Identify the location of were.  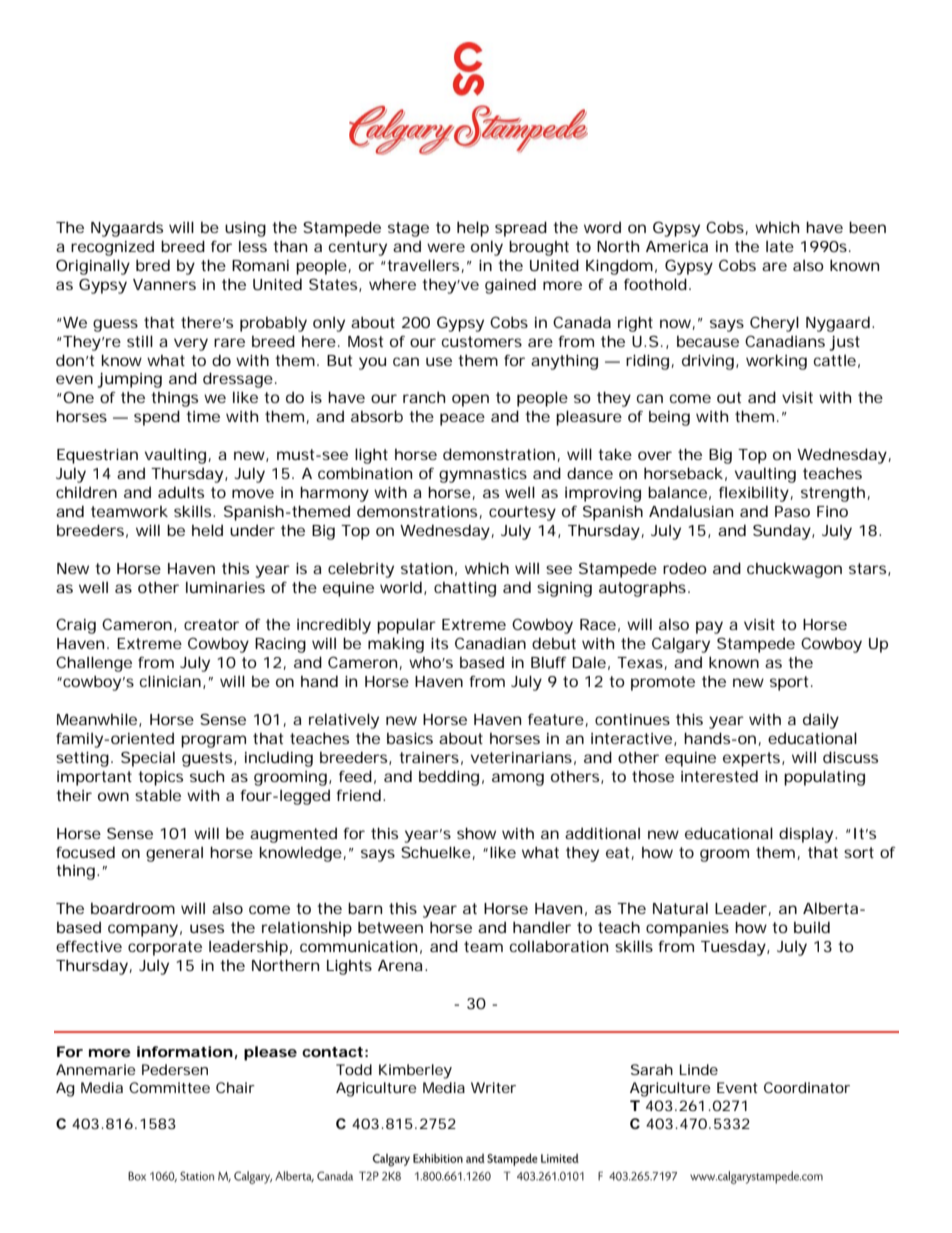
(446, 247).
